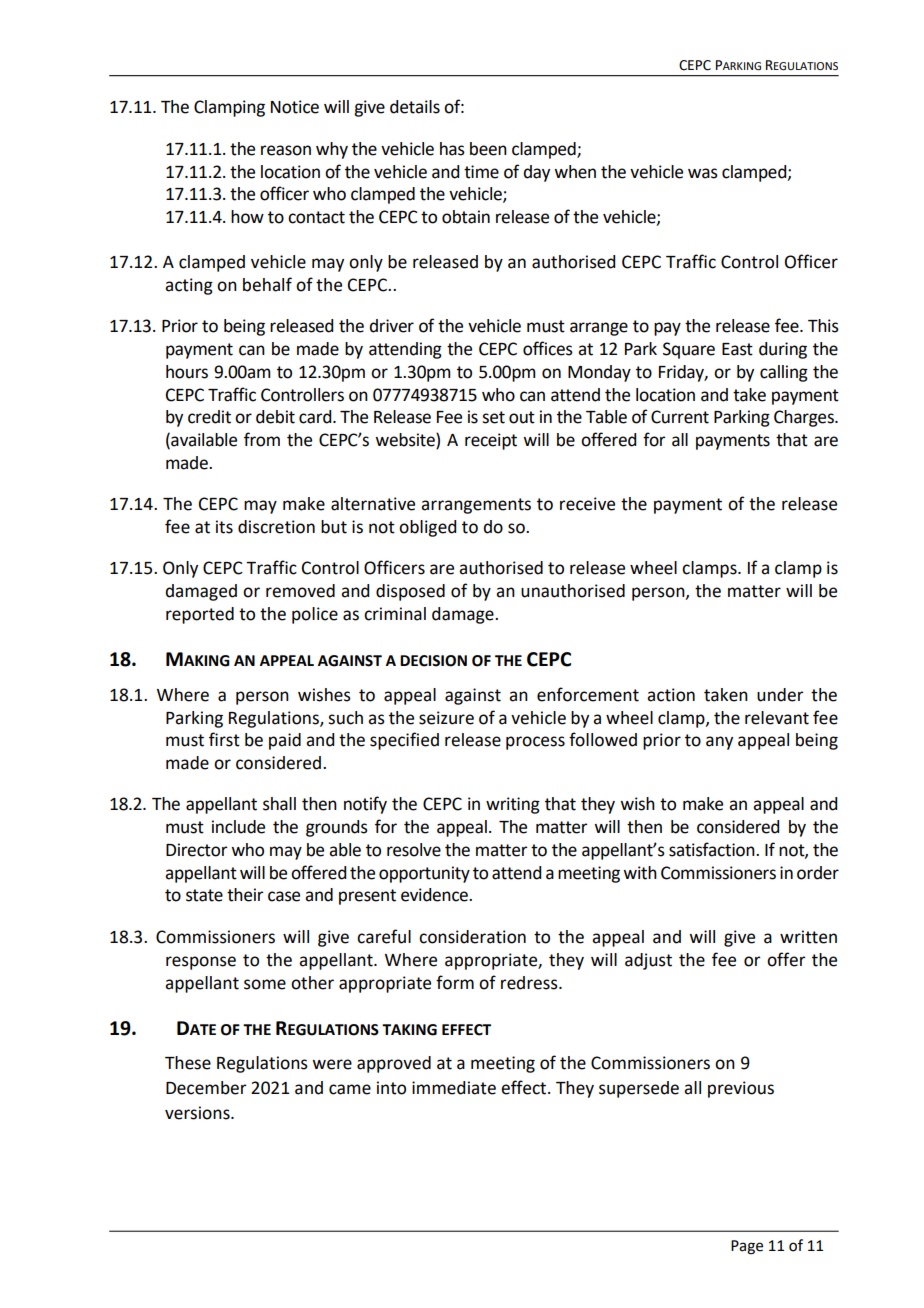 The height and width of the screenshot is (1308, 924). I want to click on DECISION, so click(433, 661).
